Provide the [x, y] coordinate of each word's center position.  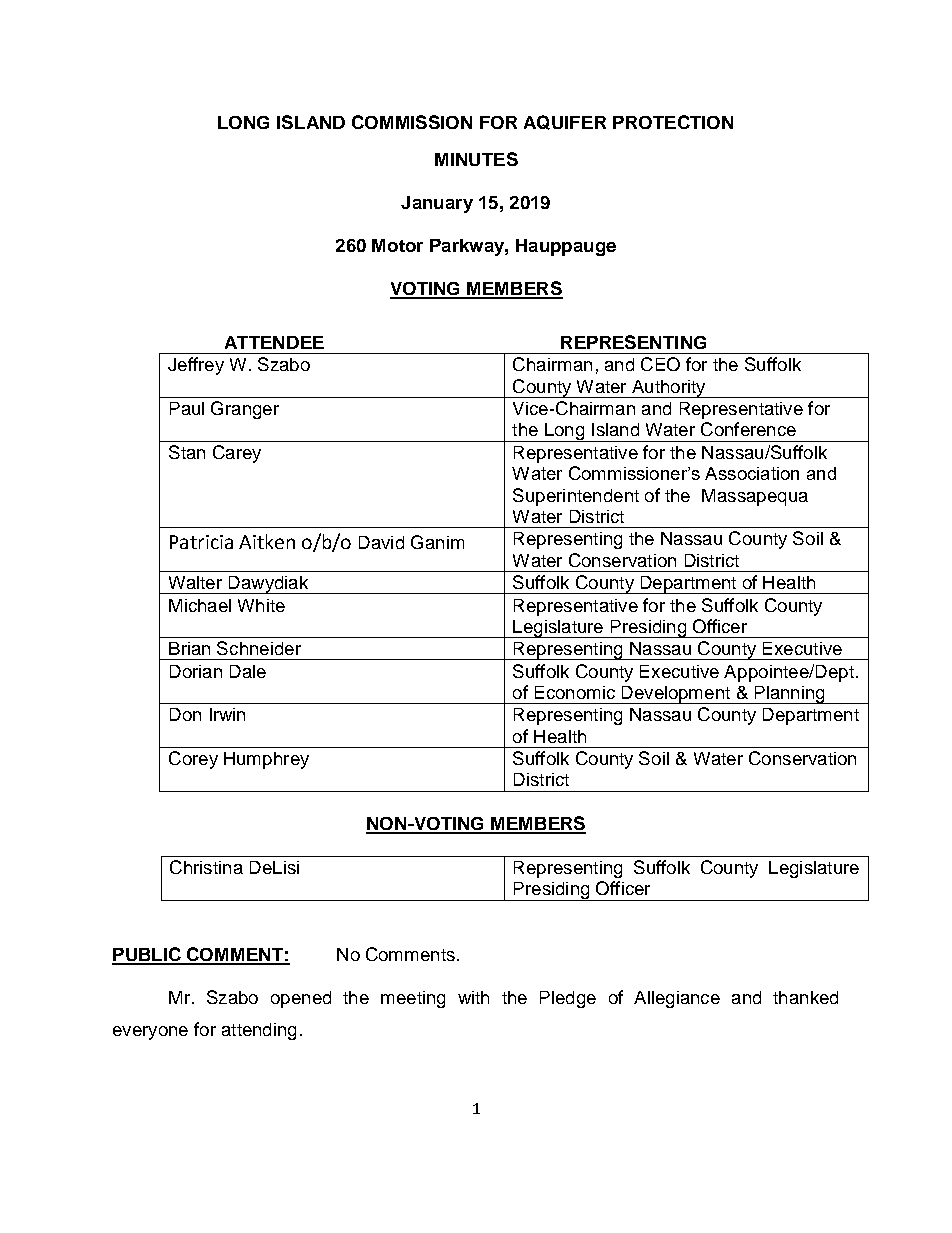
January [437, 204]
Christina [206, 867]
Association [752, 473]
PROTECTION [673, 122]
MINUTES [476, 159]
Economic [575, 692]
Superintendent [576, 497]
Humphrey [266, 760]
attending [259, 1031]
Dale [248, 671]
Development [676, 695]
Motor [397, 245]
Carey [237, 454]
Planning [789, 695]
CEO [660, 364]
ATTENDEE [274, 342]
